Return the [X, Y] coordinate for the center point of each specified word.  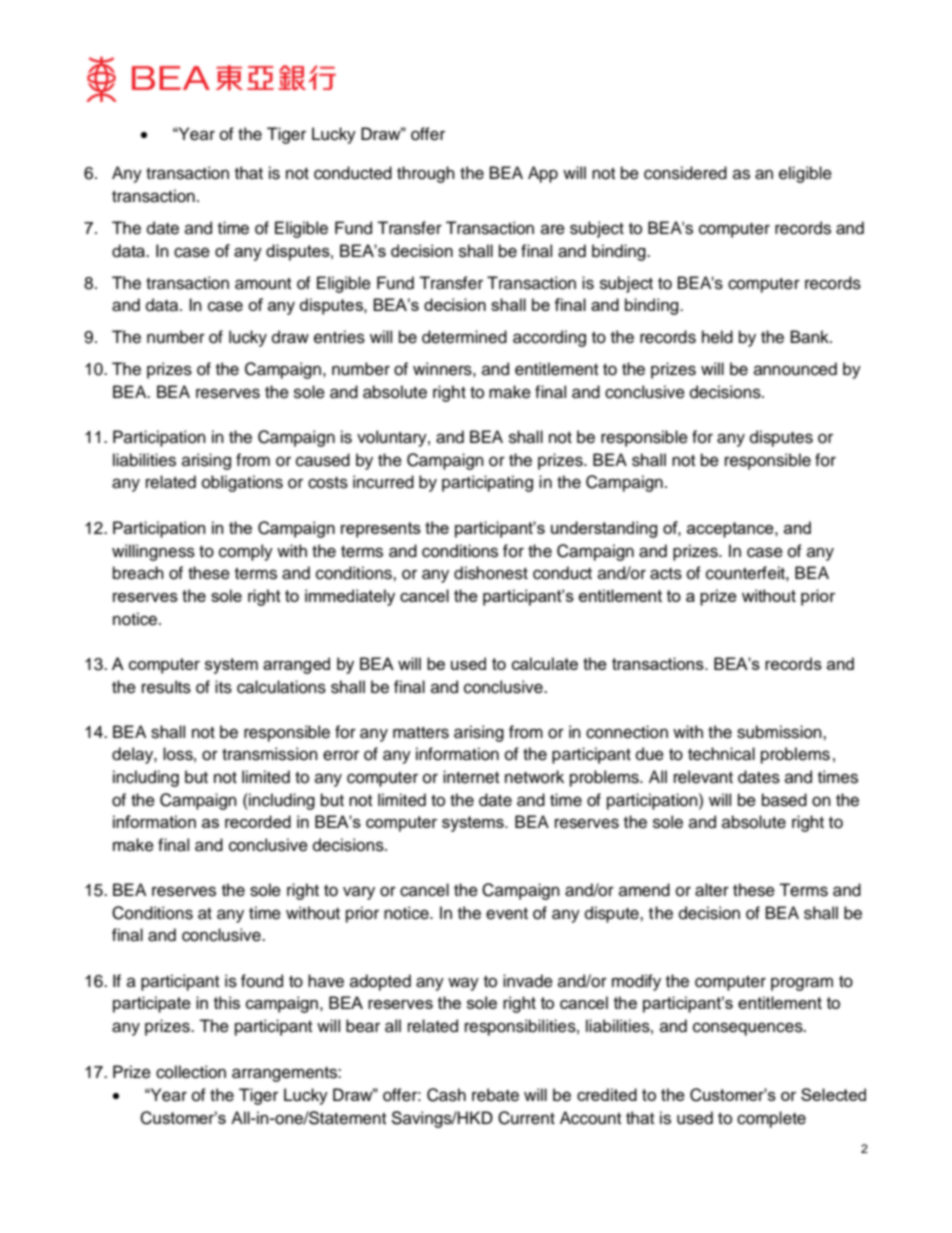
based [784, 800]
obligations [242, 483]
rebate [495, 1095]
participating [487, 483]
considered [685, 173]
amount [263, 284]
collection [191, 1072]
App [543, 174]
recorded [258, 821]
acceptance [731, 530]
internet [471, 777]
